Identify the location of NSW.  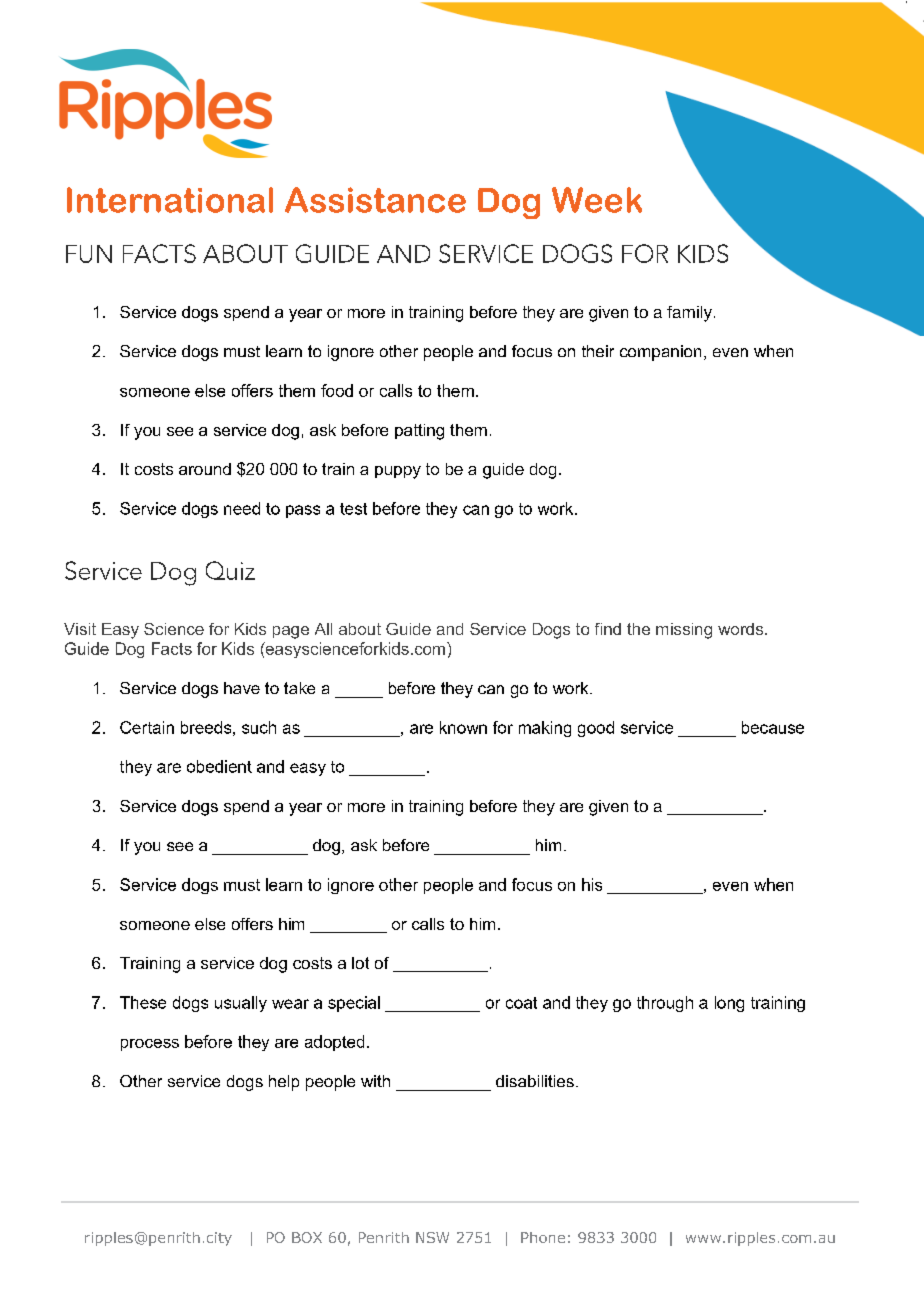
(432, 1237).
